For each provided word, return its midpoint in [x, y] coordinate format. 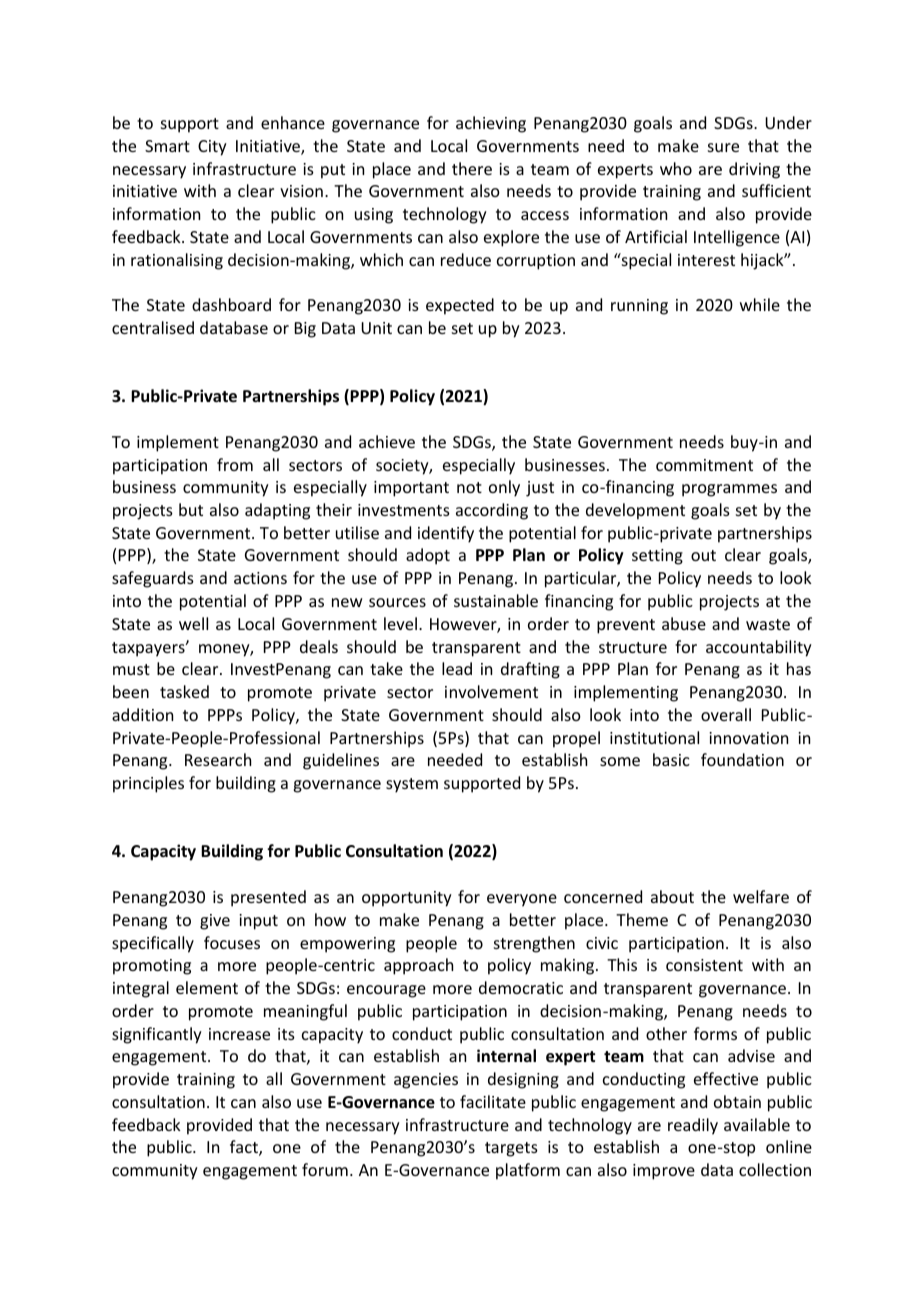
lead [457, 668]
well [193, 623]
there [472, 168]
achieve [387, 441]
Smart [167, 146]
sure [723, 147]
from [235, 464]
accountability [759, 648]
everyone [522, 900]
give [215, 922]
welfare [761, 896]
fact [245, 1148]
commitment [704, 465]
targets [511, 1149]
